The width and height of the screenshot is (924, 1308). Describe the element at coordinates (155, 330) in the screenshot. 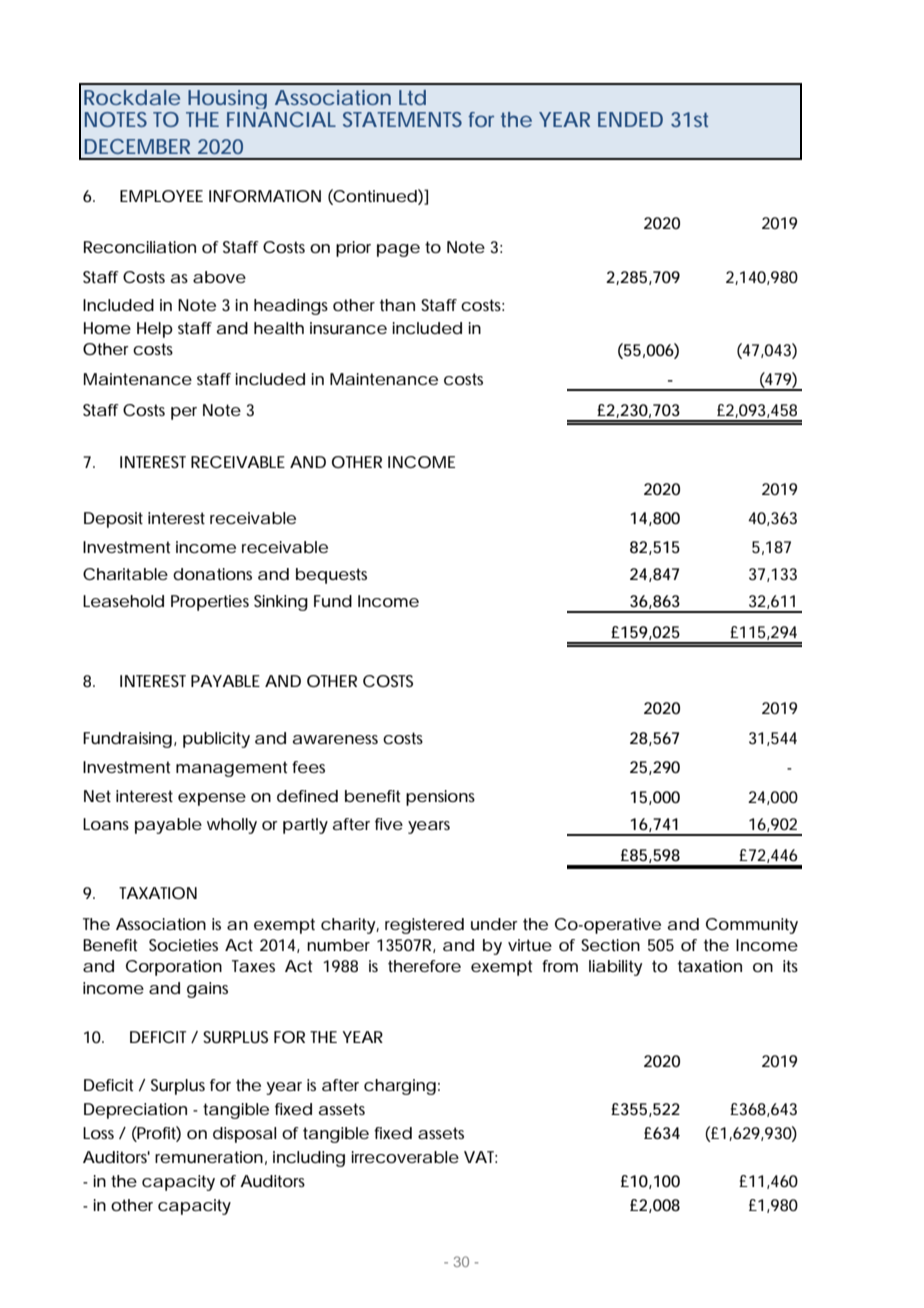

I see `Help` at that location.
